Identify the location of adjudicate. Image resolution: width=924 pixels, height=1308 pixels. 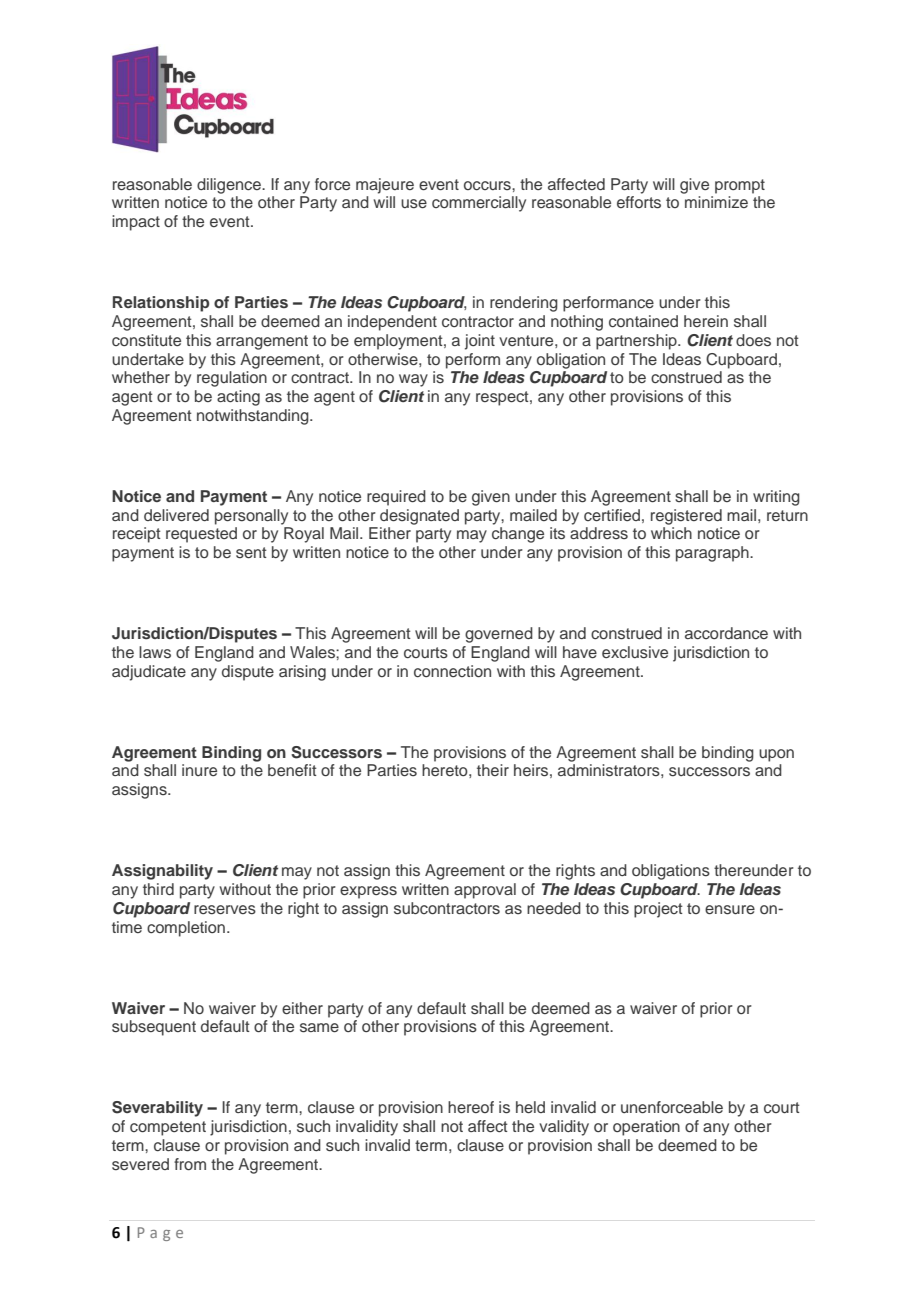
(149, 673).
